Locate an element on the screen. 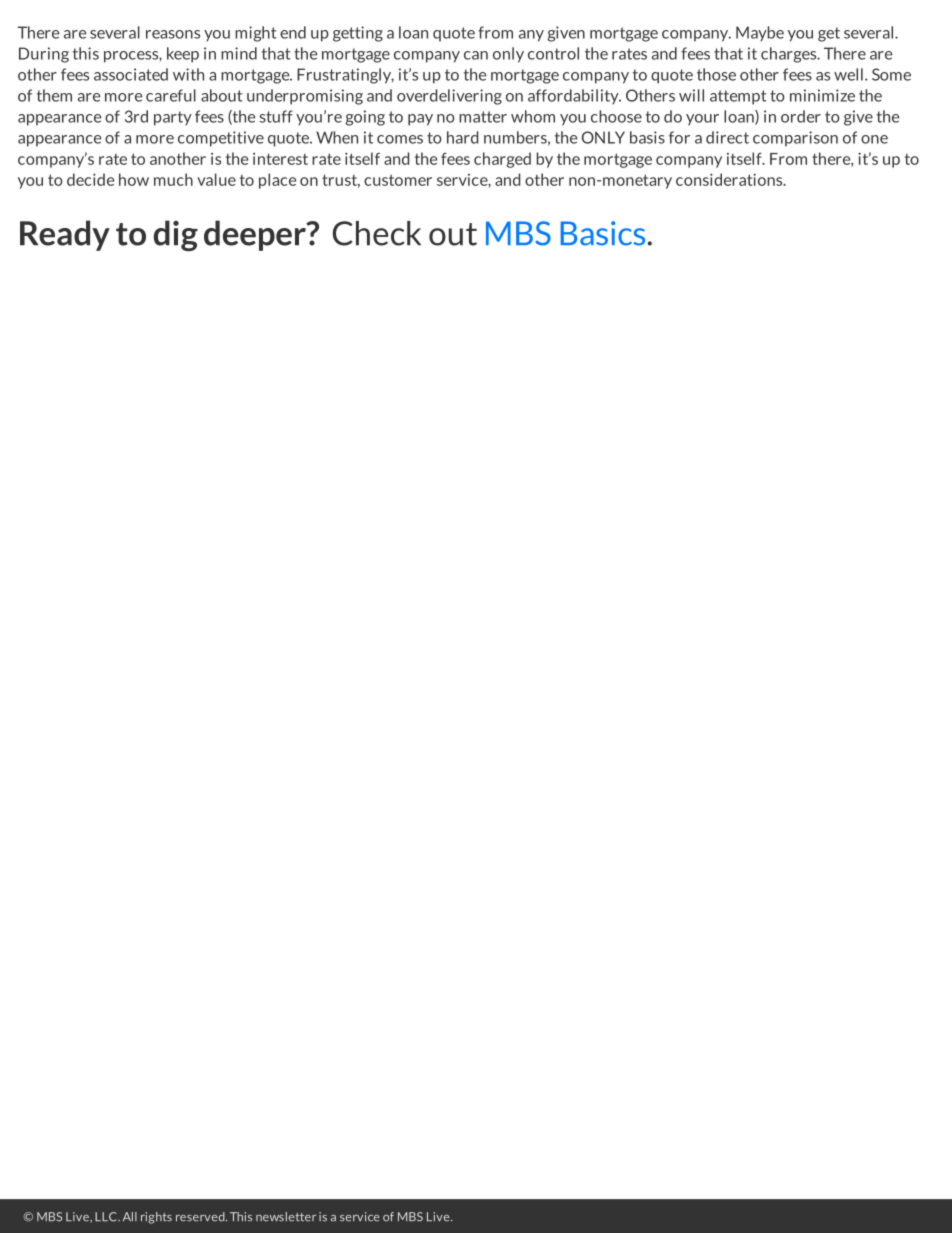 This screenshot has width=952, height=1233. Basics is located at coordinates (604, 233).
